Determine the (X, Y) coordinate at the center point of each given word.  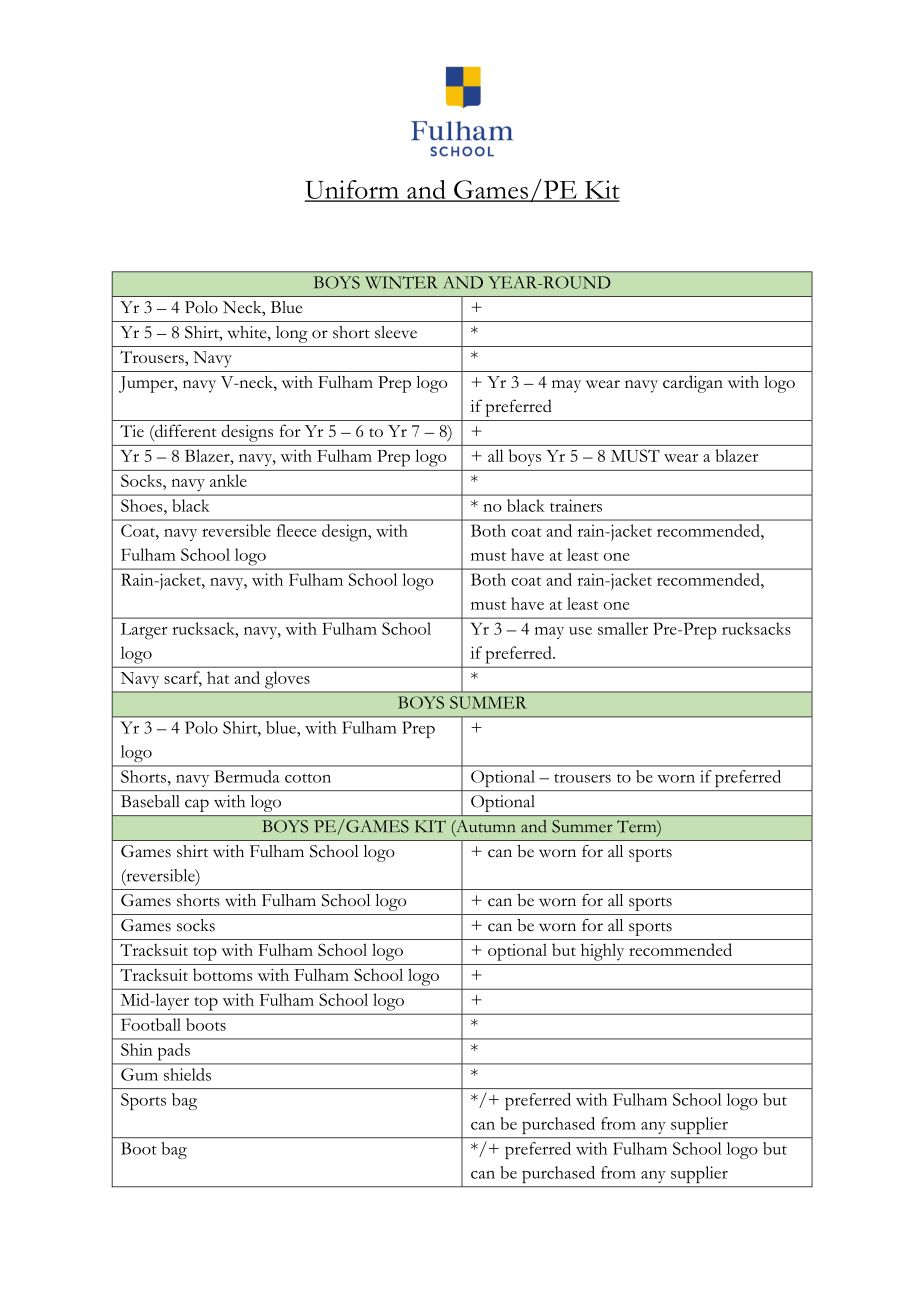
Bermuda (247, 776)
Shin (137, 1049)
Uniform (353, 190)
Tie (132, 431)
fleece (297, 530)
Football (151, 1024)
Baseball (150, 801)
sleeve (396, 332)
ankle (228, 480)
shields (187, 1074)
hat (218, 677)
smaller (623, 628)
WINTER (401, 282)
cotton (308, 778)
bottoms (222, 974)
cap (197, 805)
